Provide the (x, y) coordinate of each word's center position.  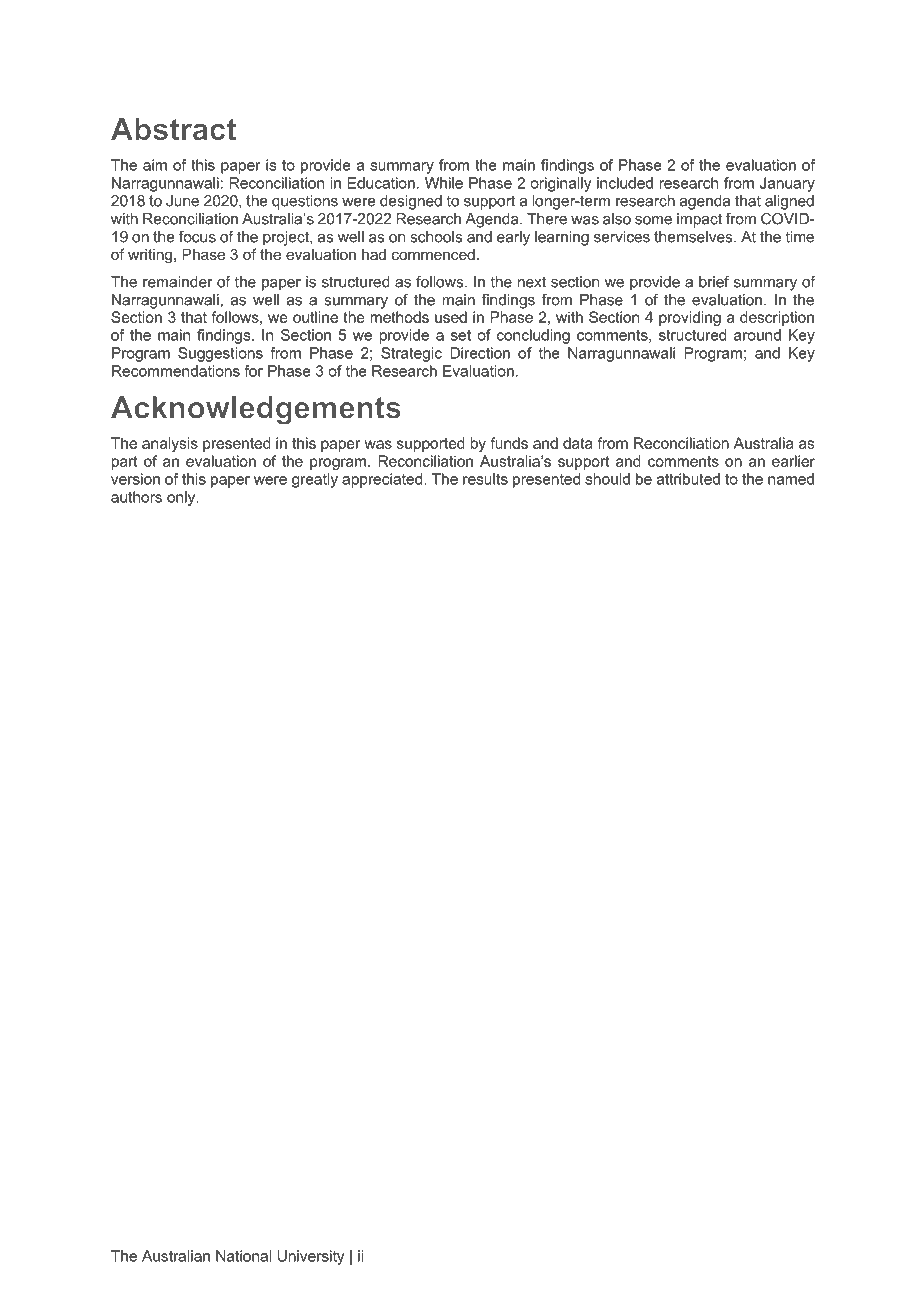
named (791, 479)
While (444, 183)
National (243, 1256)
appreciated (383, 480)
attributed (688, 479)
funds (509, 443)
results (485, 479)
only (182, 498)
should (607, 479)
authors (136, 497)
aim (155, 165)
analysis (170, 444)
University (311, 1257)
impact (699, 220)
